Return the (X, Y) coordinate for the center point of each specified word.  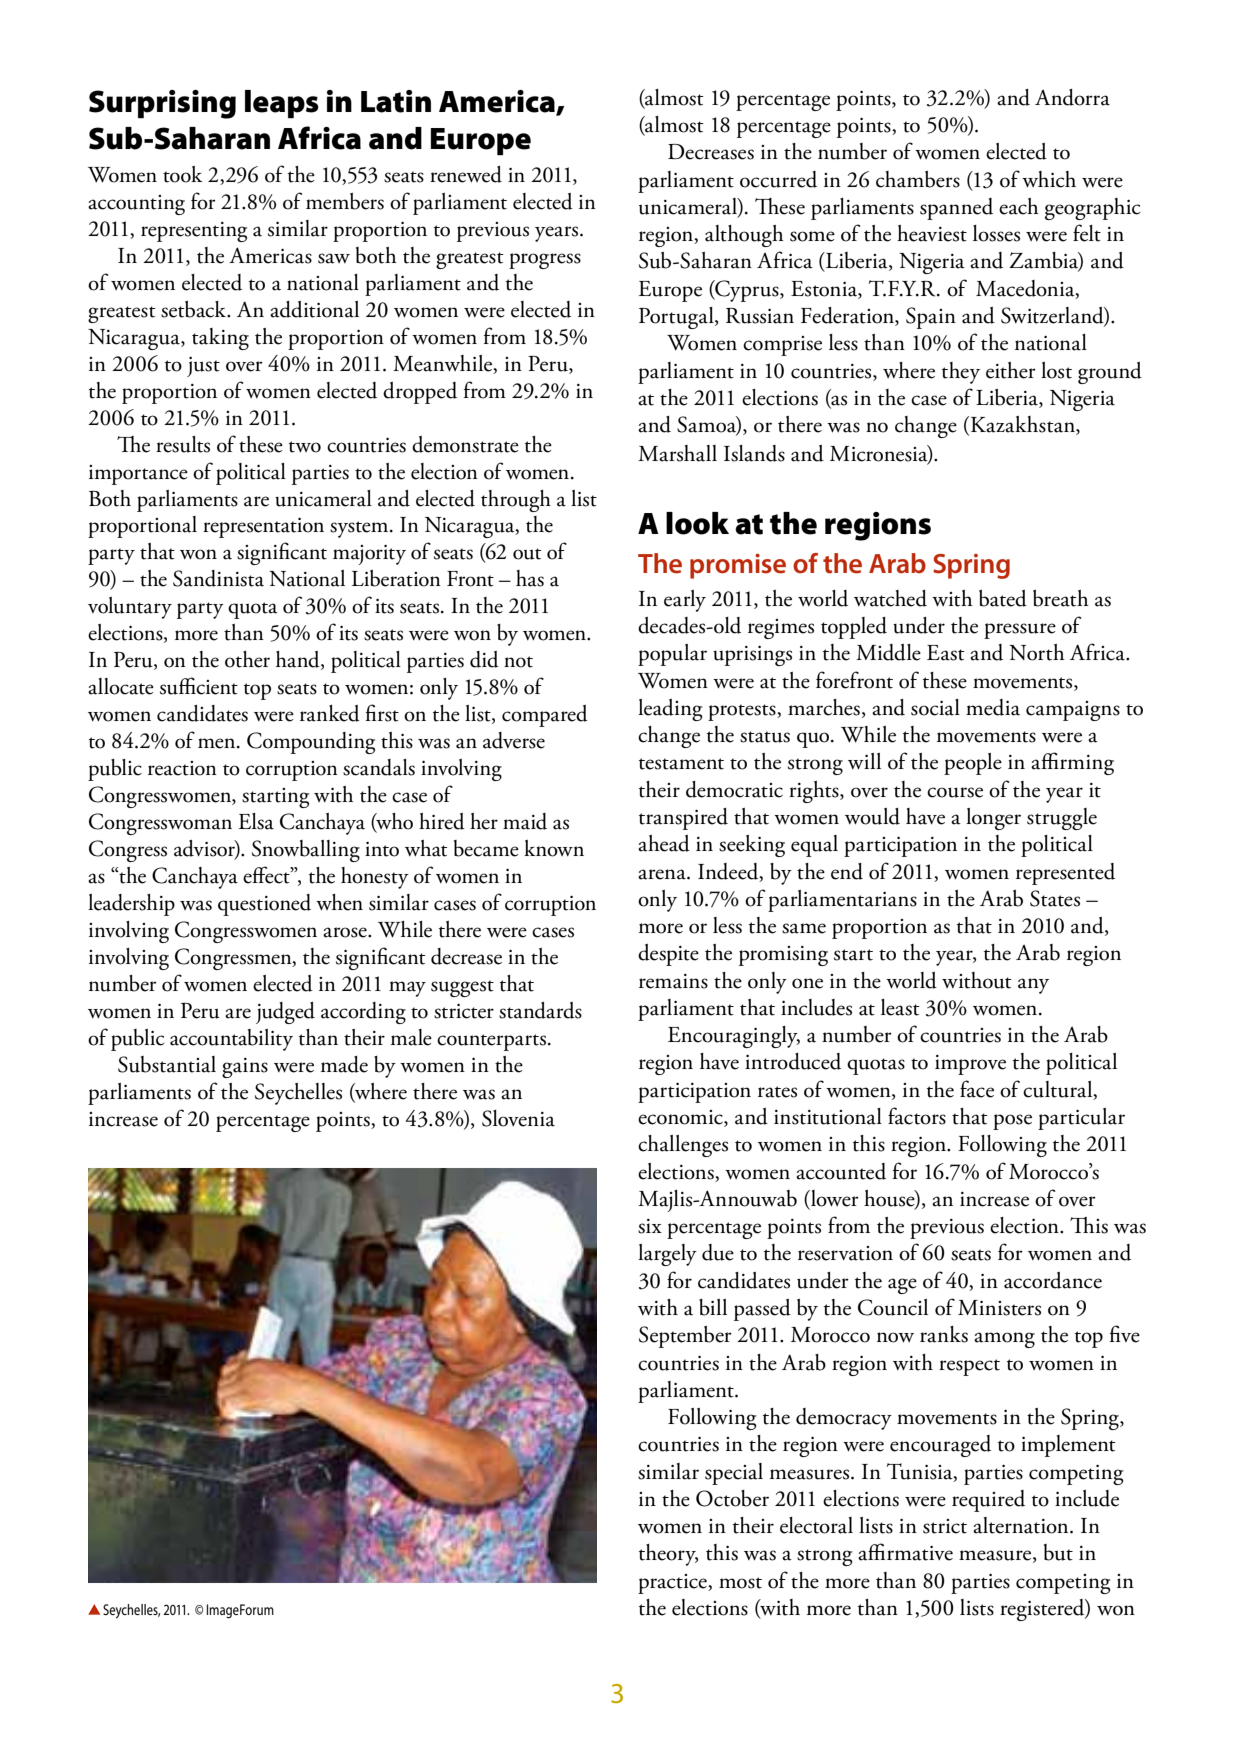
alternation (1022, 1525)
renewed (466, 174)
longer (993, 819)
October (732, 1498)
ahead (664, 843)
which (1049, 179)
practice (673, 1584)
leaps (282, 104)
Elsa (256, 821)
